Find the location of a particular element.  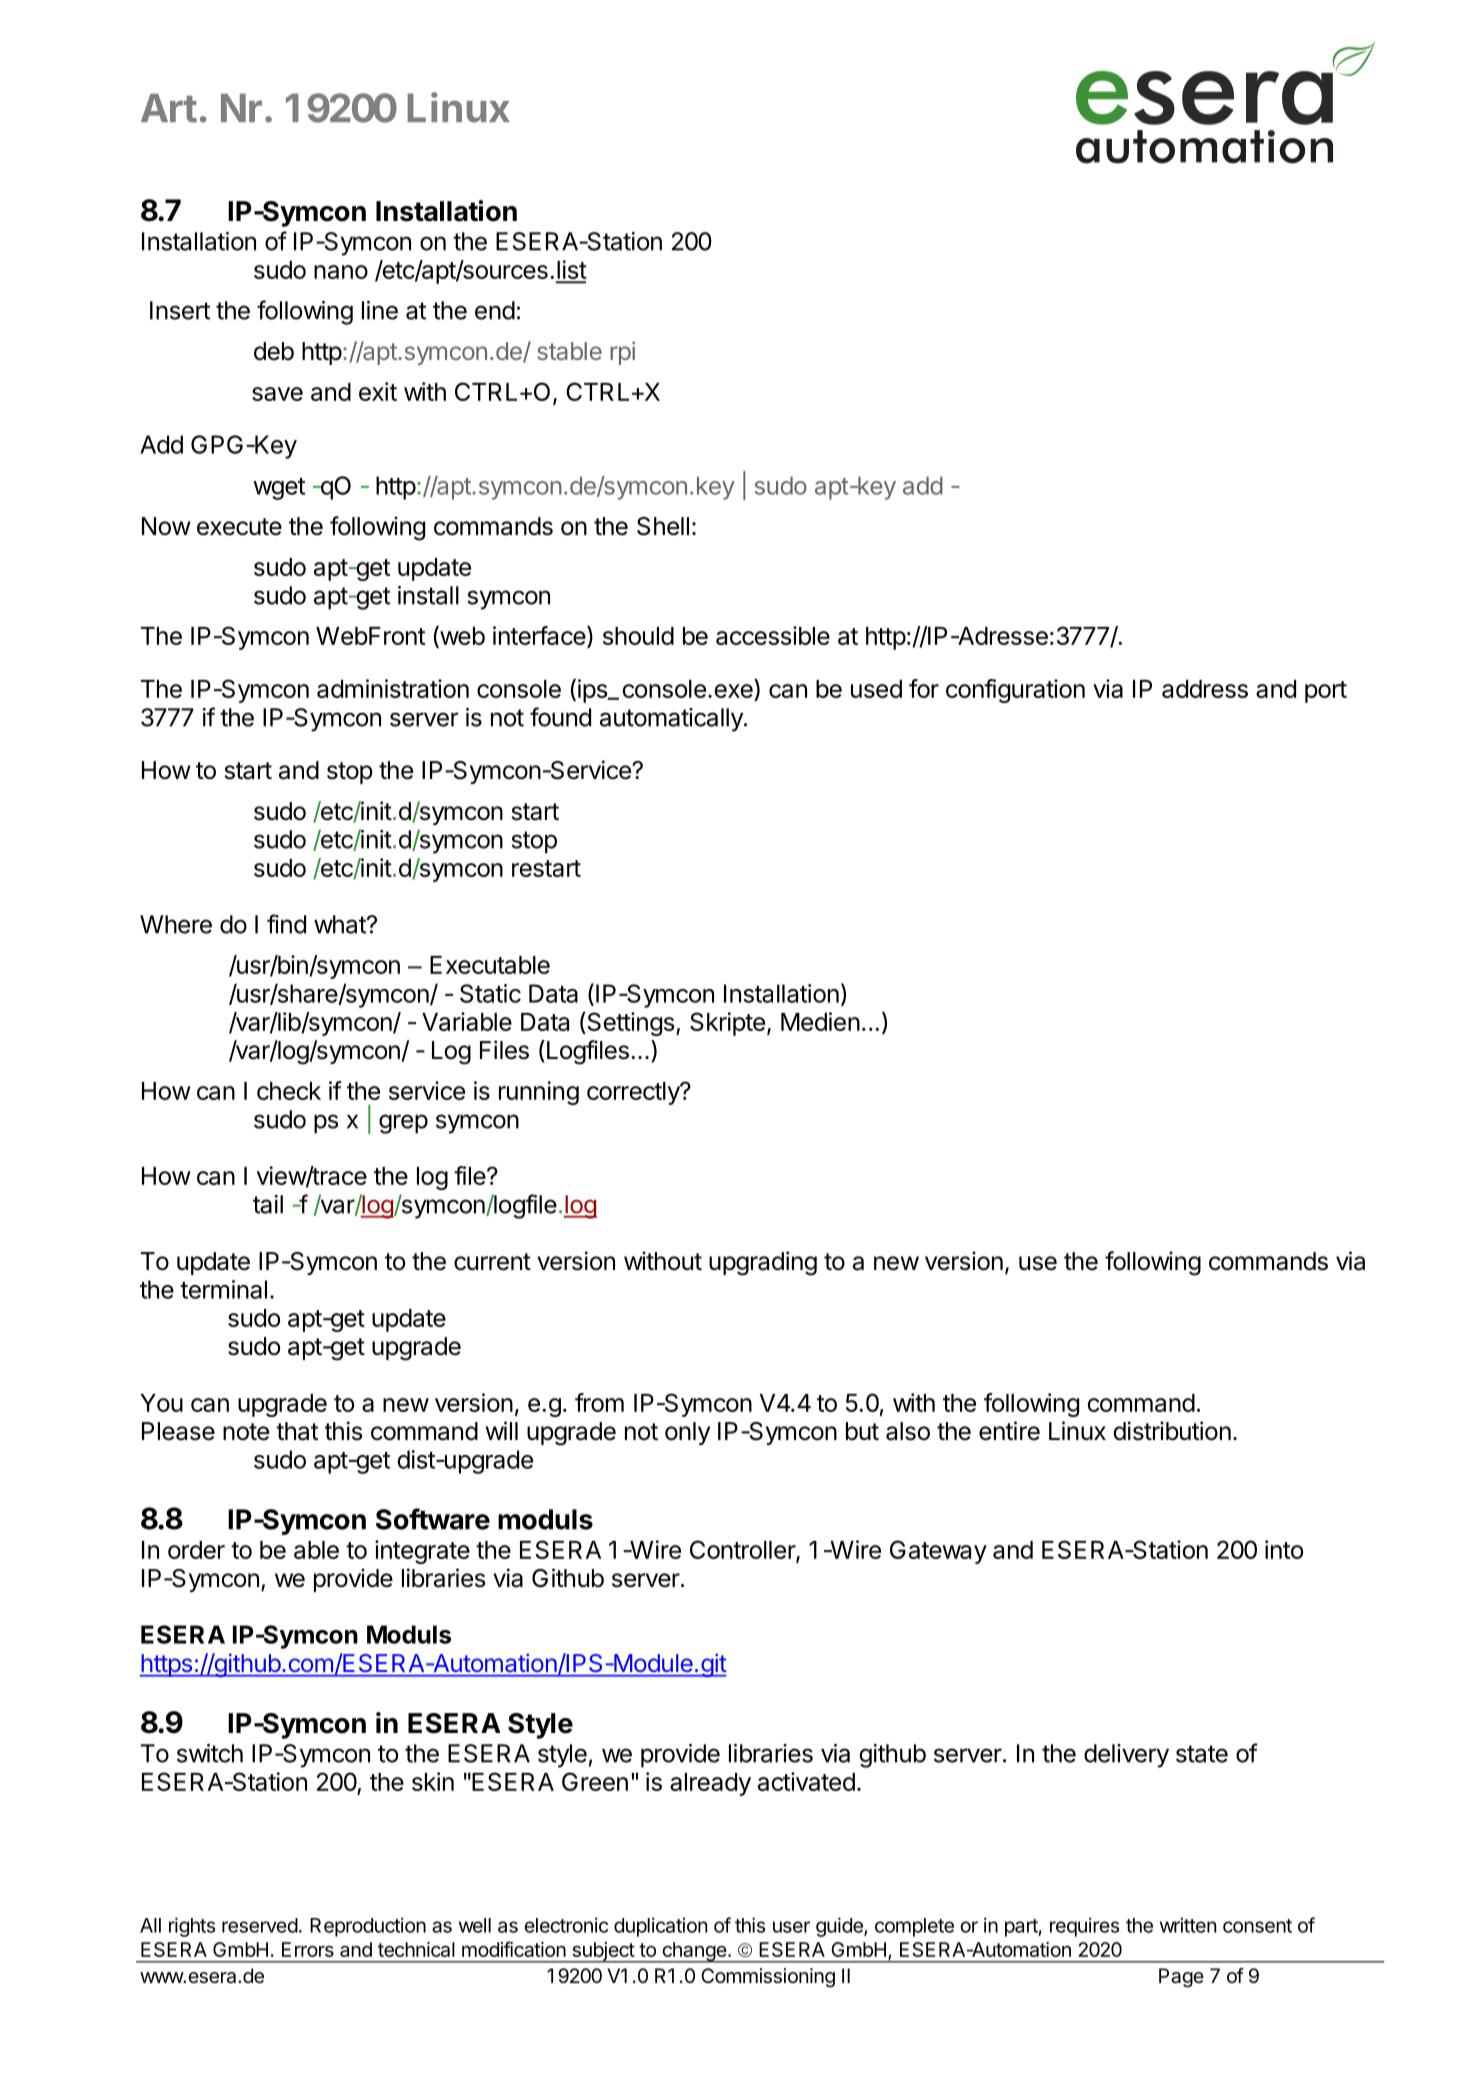

rpi is located at coordinates (622, 353).
